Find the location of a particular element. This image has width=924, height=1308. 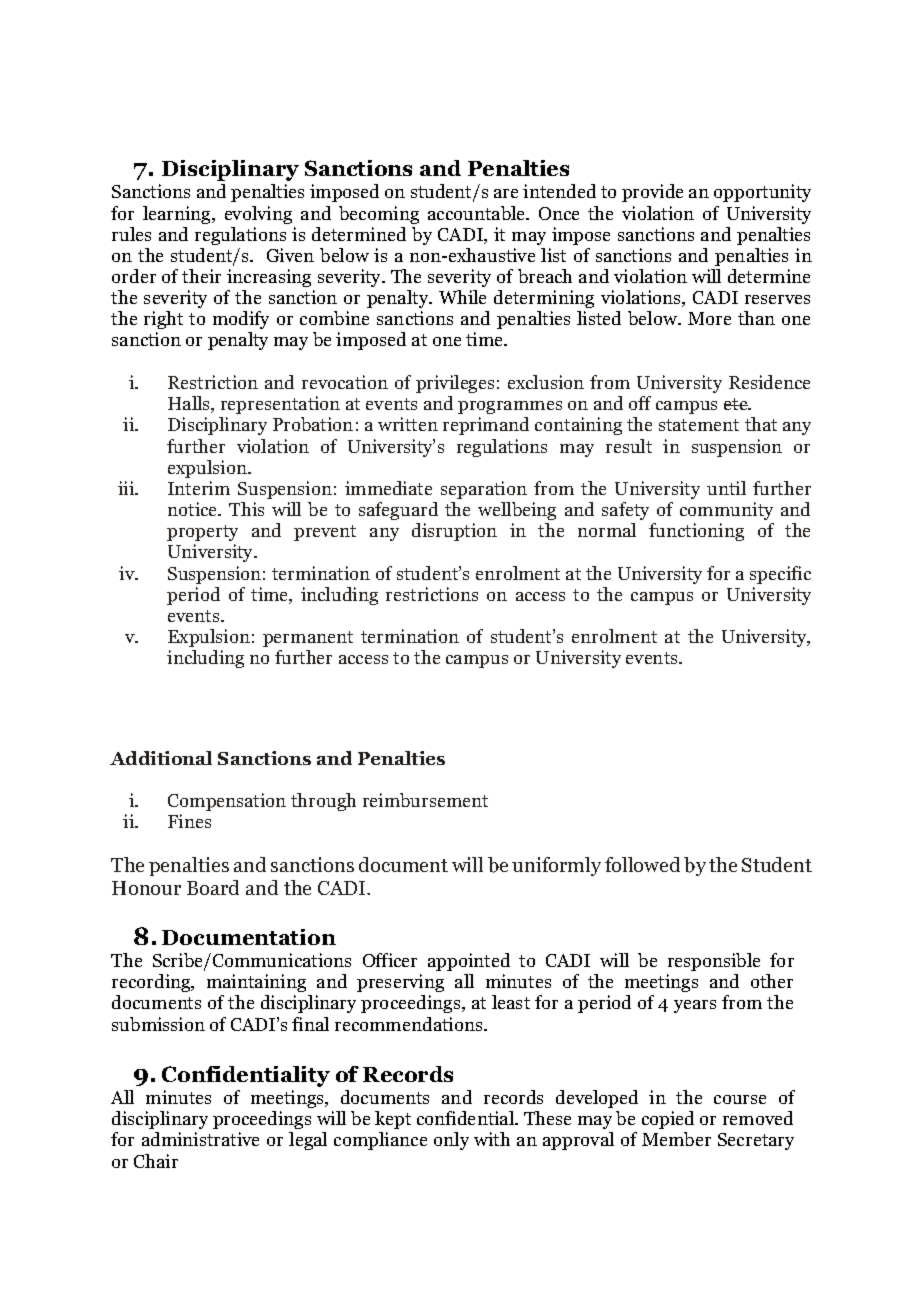

administrative is located at coordinates (200, 1139).
